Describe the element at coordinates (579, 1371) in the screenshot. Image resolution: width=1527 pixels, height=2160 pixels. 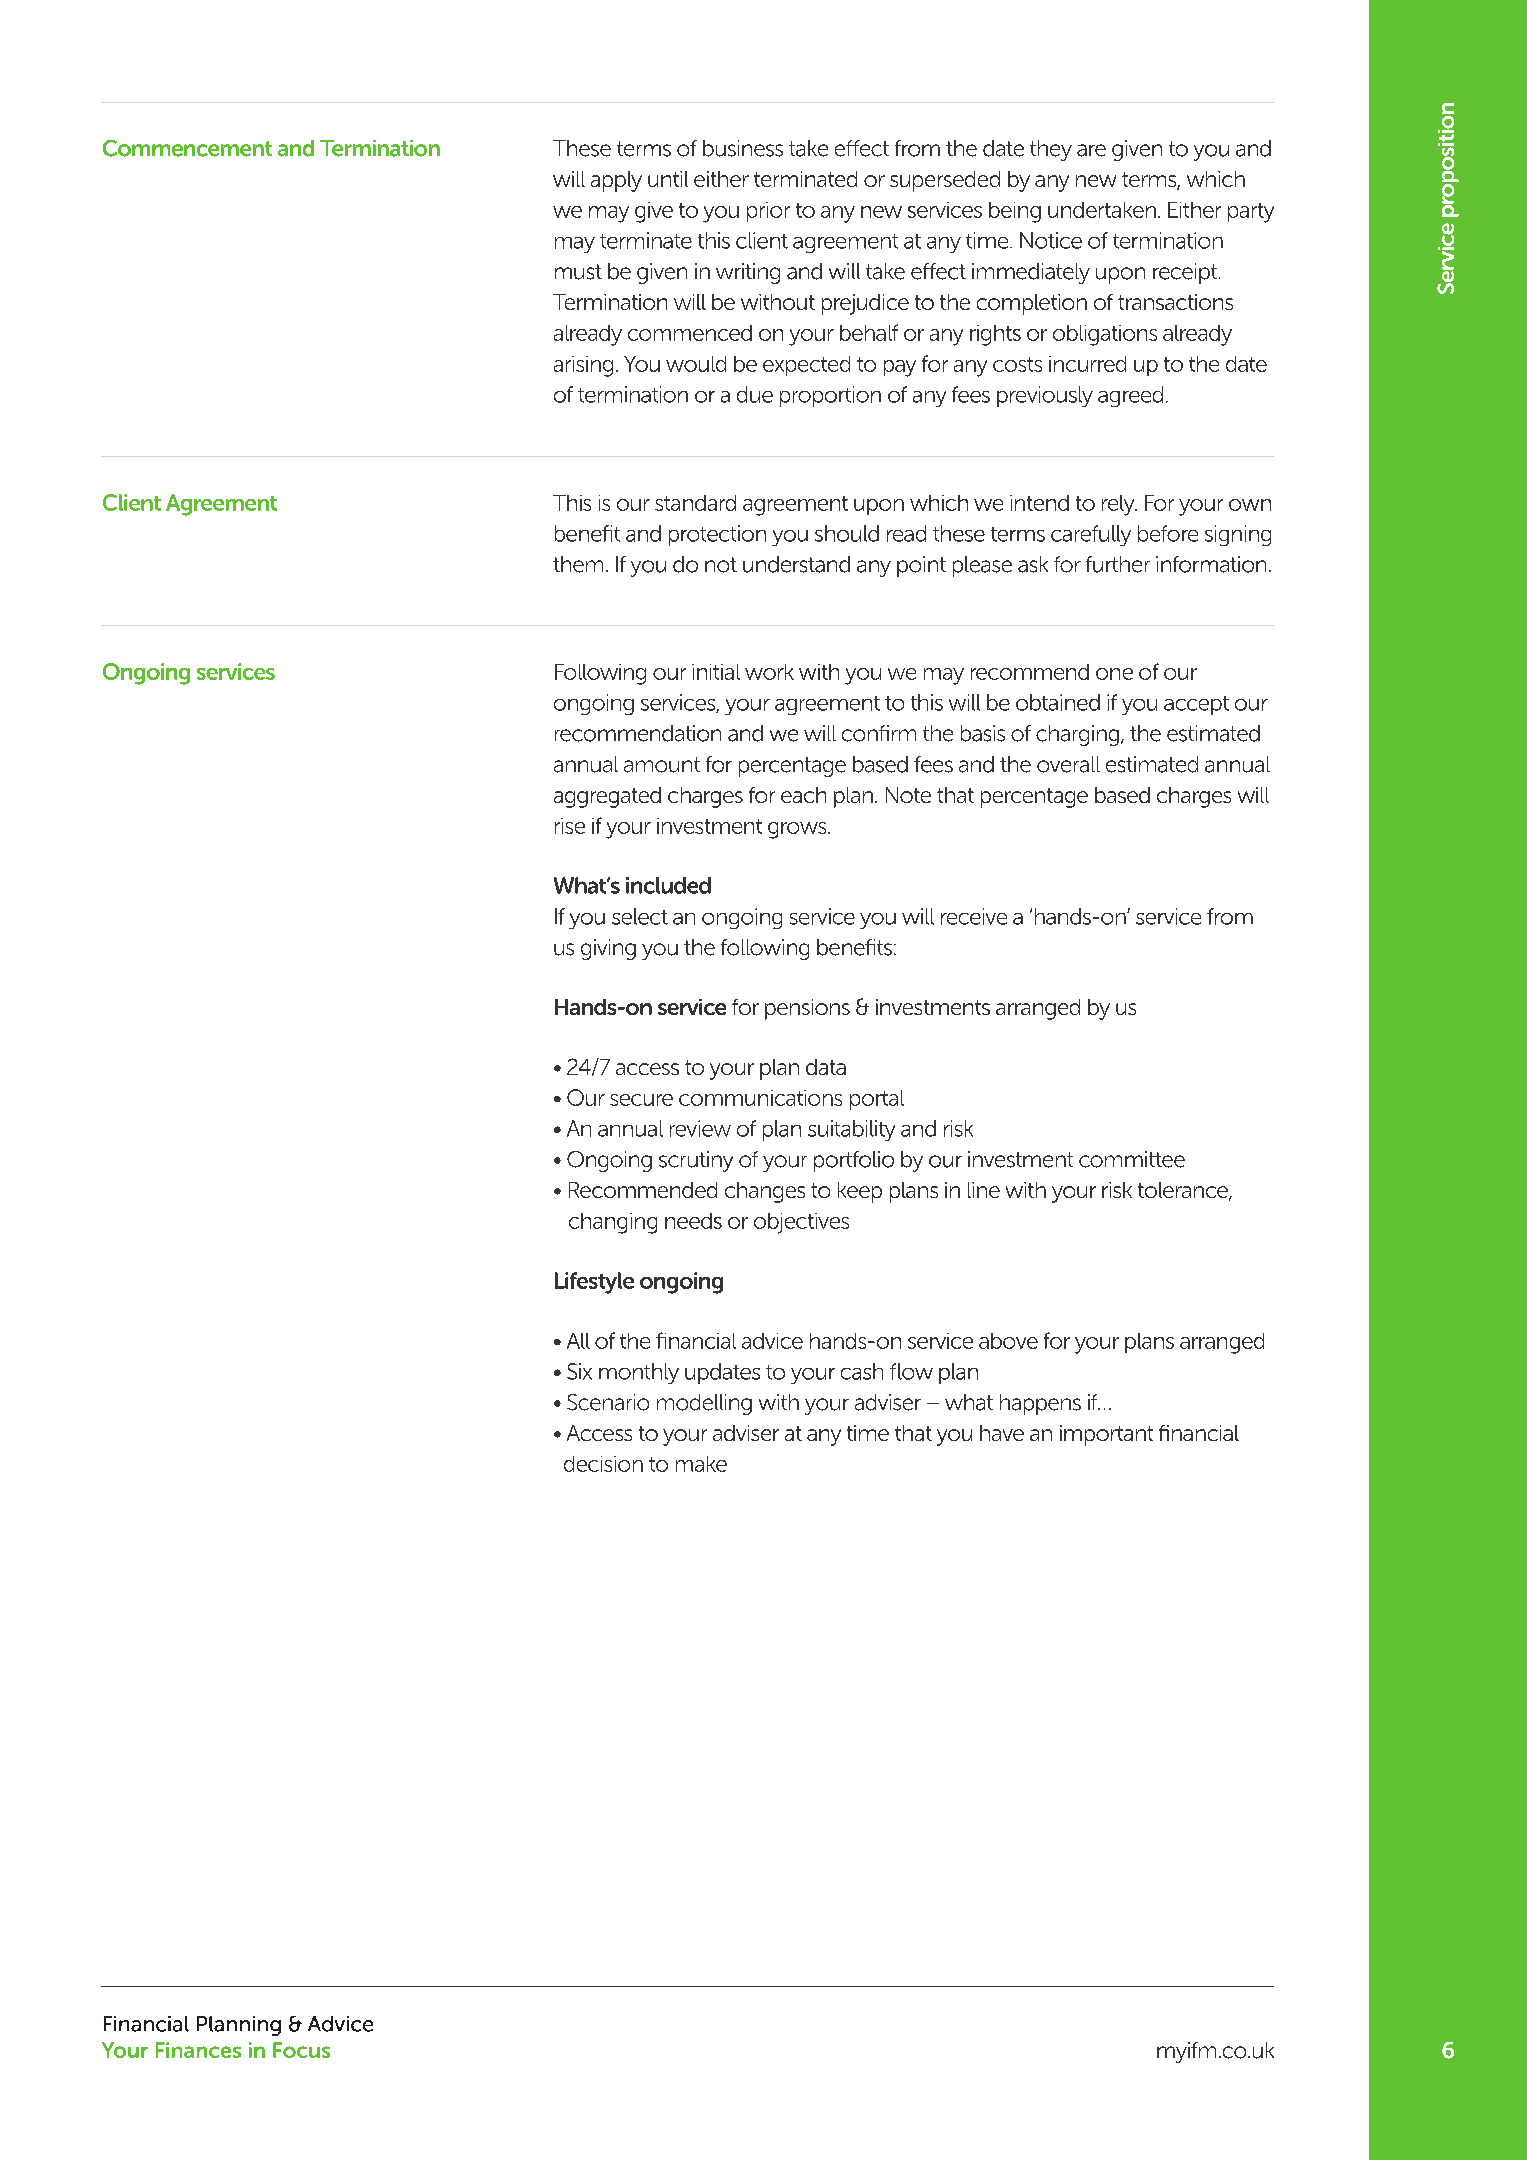
I see `Six` at that location.
